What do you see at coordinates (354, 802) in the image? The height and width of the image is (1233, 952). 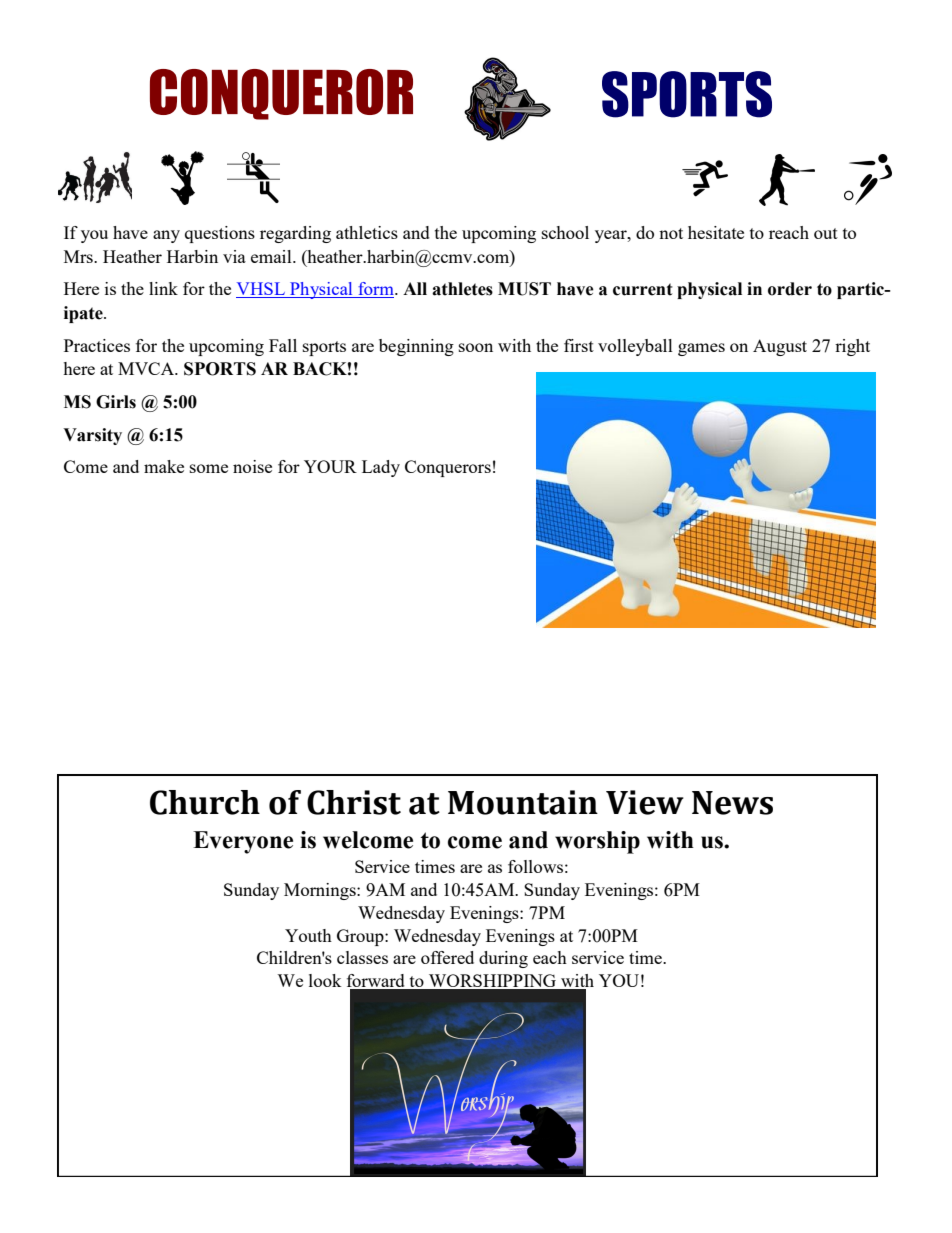 I see `Christ` at bounding box center [354, 802].
